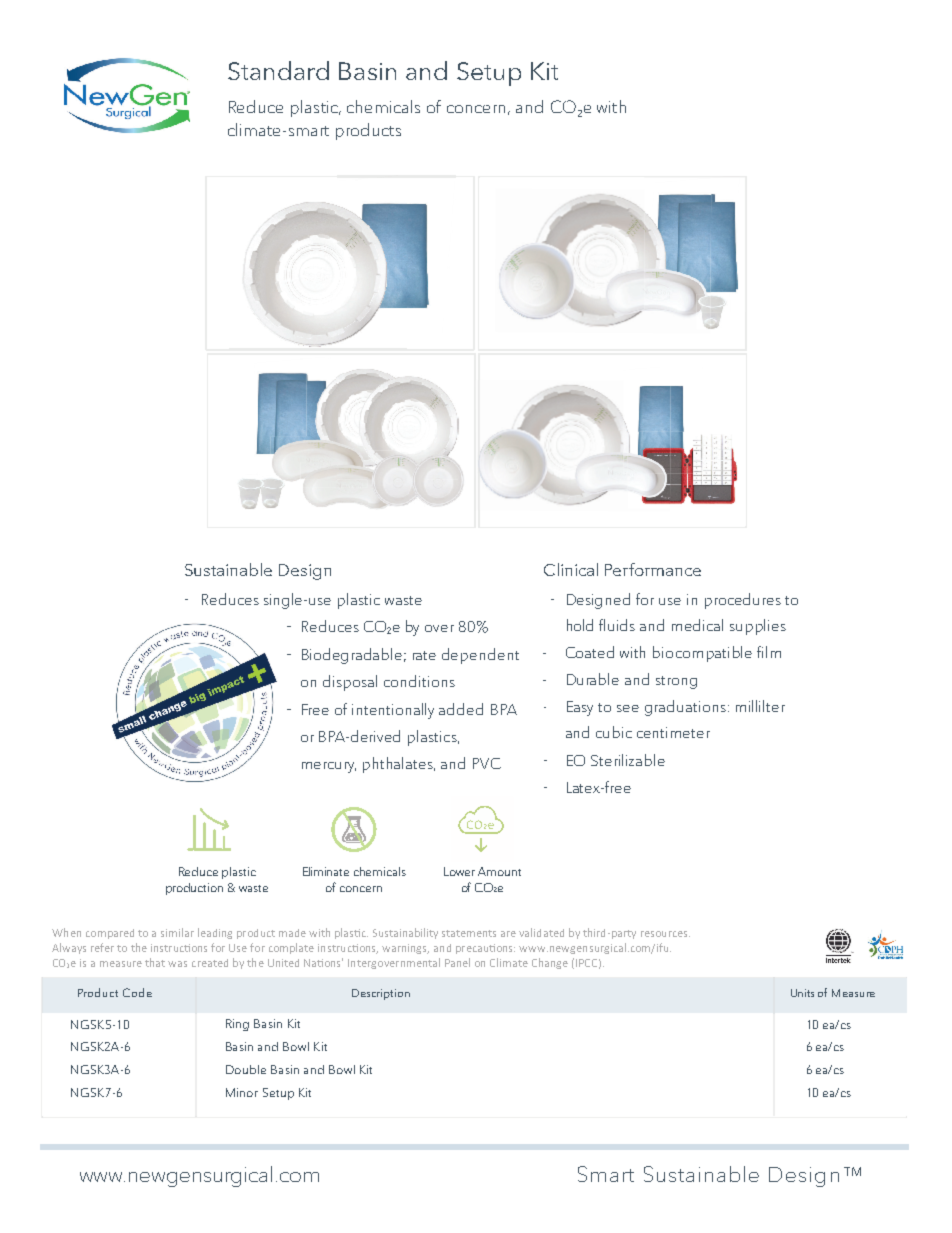 Image resolution: width=952 pixels, height=1233 pixels. I want to click on Description, so click(381, 994).
